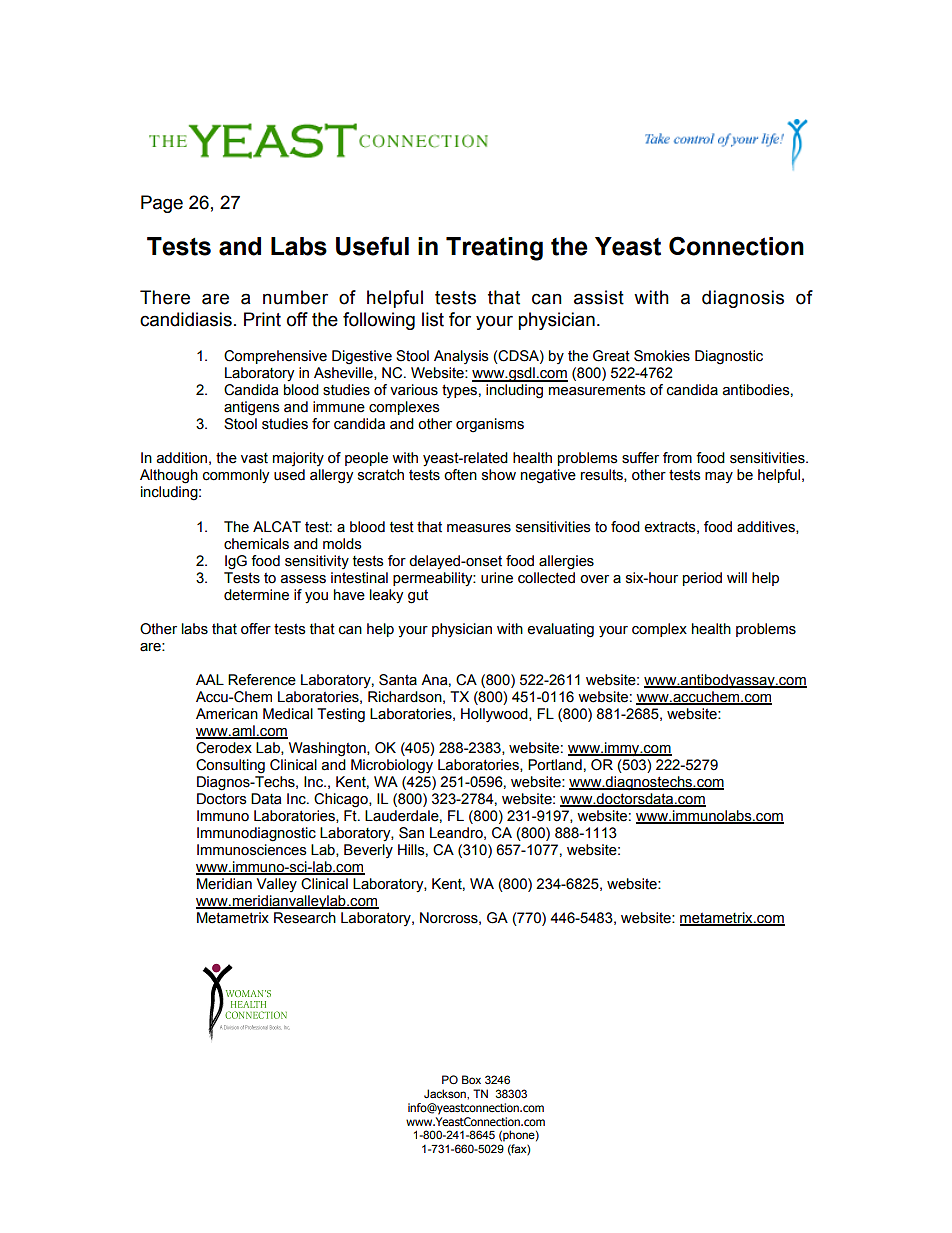 This image has height=1233, width=952. What do you see at coordinates (256, 629) in the image?
I see `offer` at bounding box center [256, 629].
